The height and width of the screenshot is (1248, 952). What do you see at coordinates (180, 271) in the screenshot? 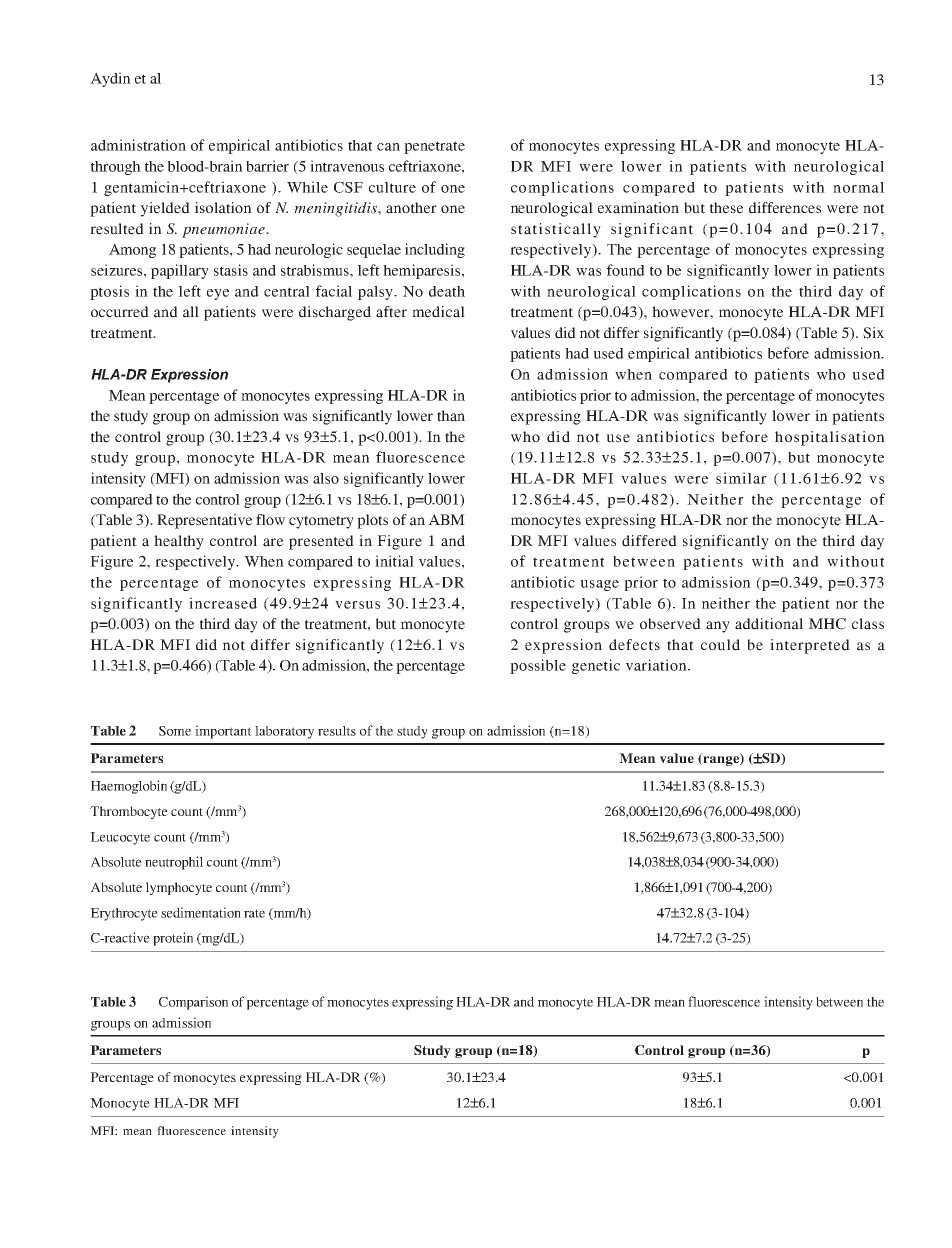
I see `papillary` at bounding box center [180, 271].
